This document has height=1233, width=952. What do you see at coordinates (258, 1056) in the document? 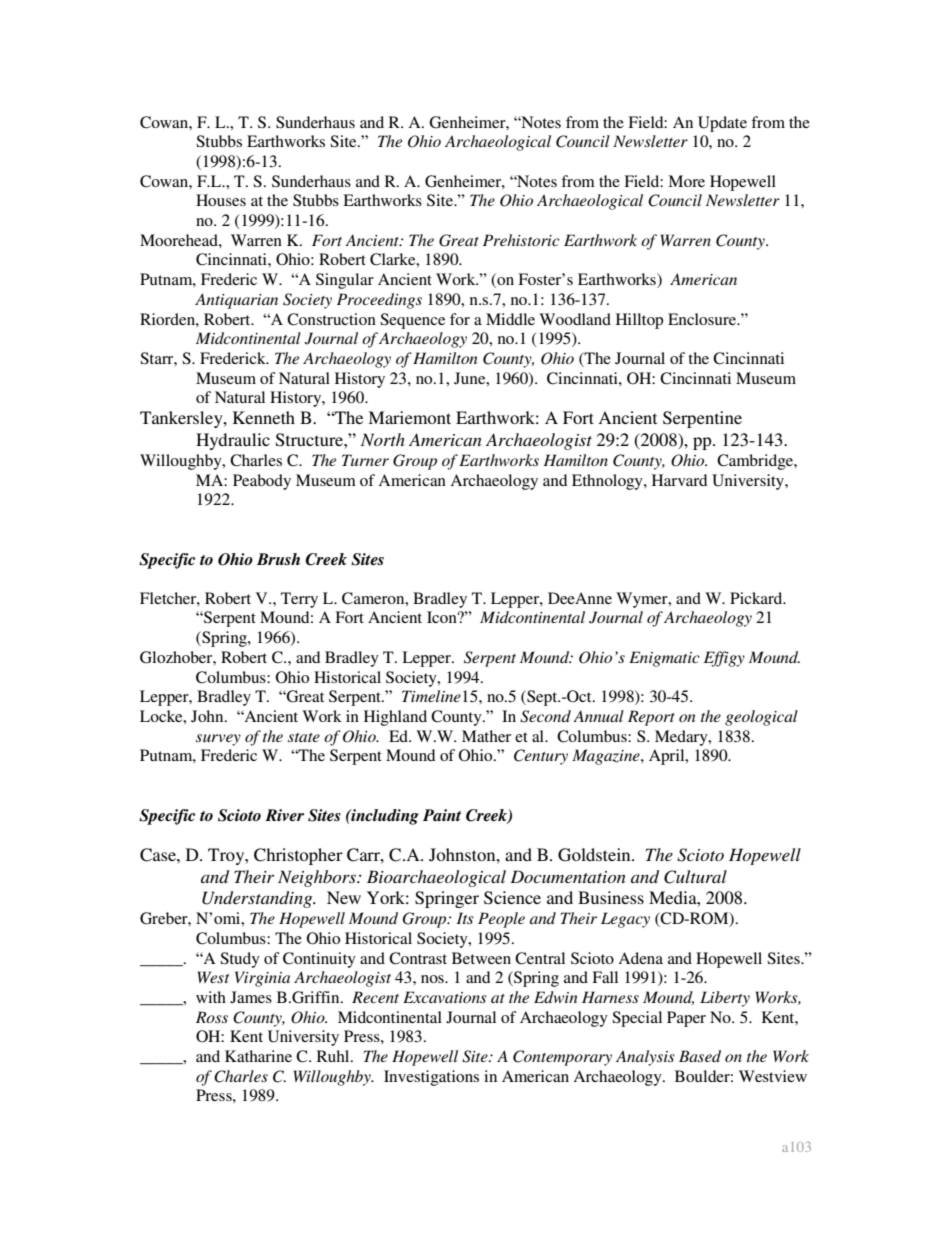
I see `Katharine` at bounding box center [258, 1056].
